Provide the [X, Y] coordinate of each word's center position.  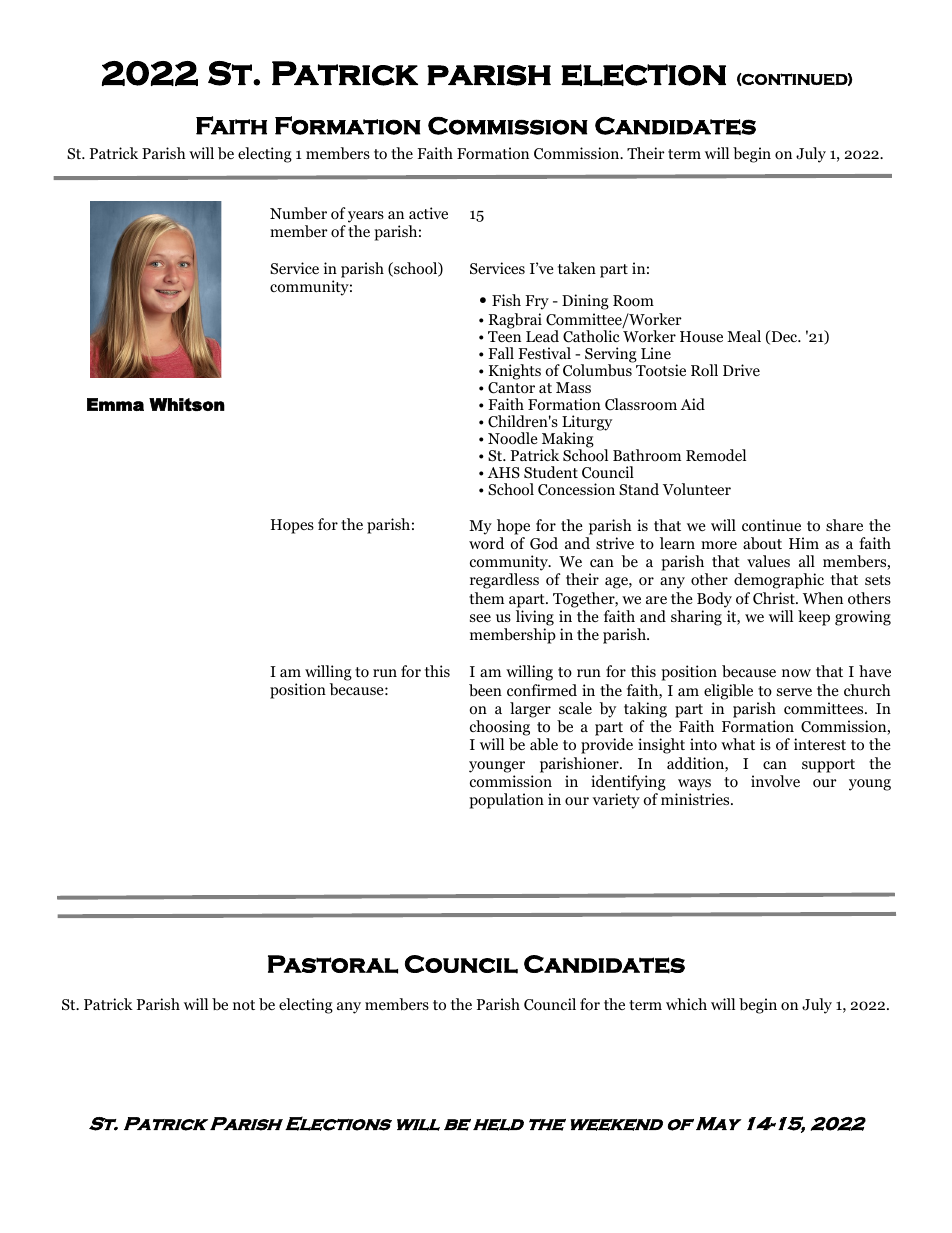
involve [775, 781]
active [428, 213]
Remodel [716, 455]
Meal [744, 336]
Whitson [187, 404]
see [480, 618]
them [486, 598]
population [506, 801]
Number [298, 213]
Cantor [511, 388]
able [544, 744]
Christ [775, 598]
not [244, 1005]
